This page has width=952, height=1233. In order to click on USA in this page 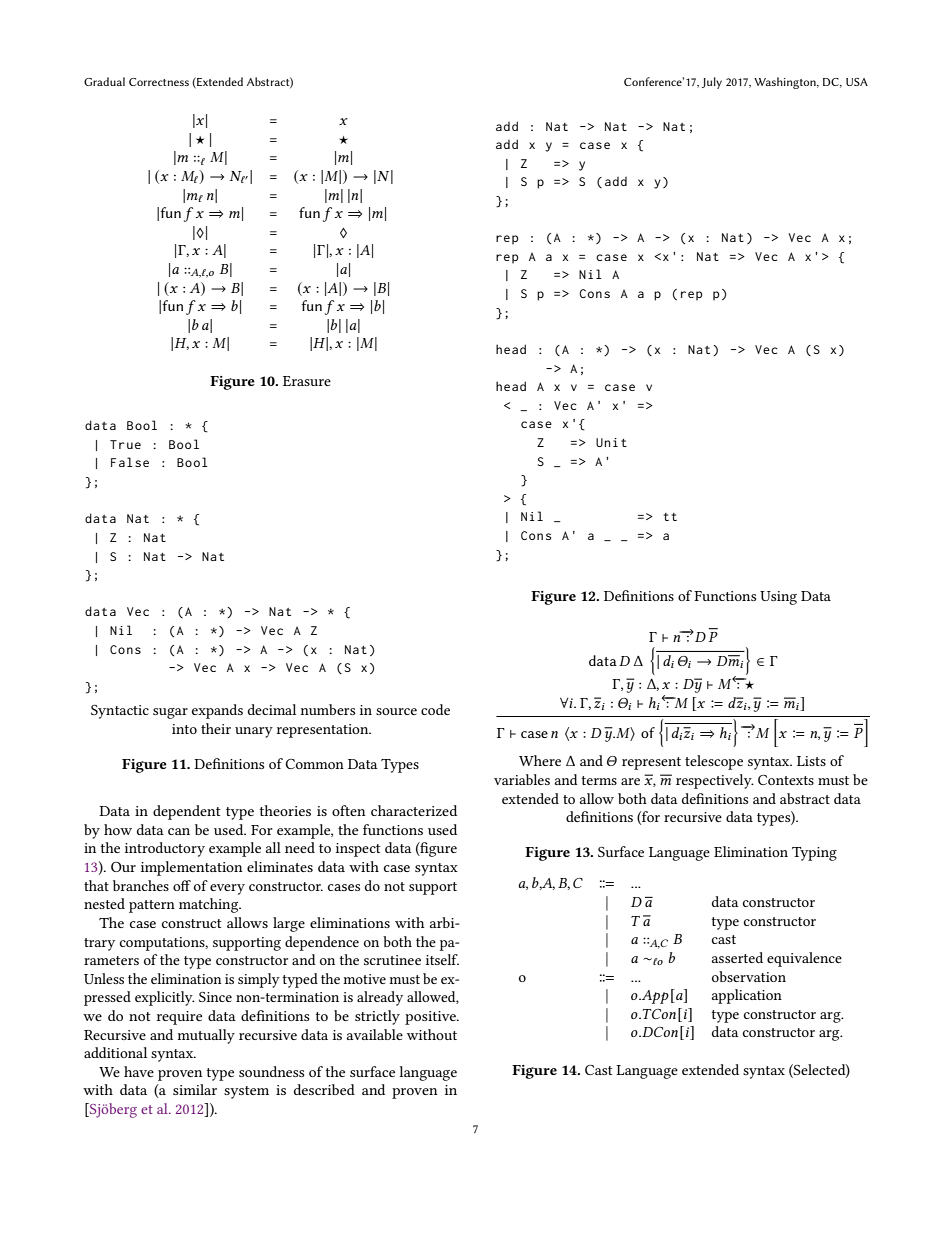, I will do `click(857, 82)`.
